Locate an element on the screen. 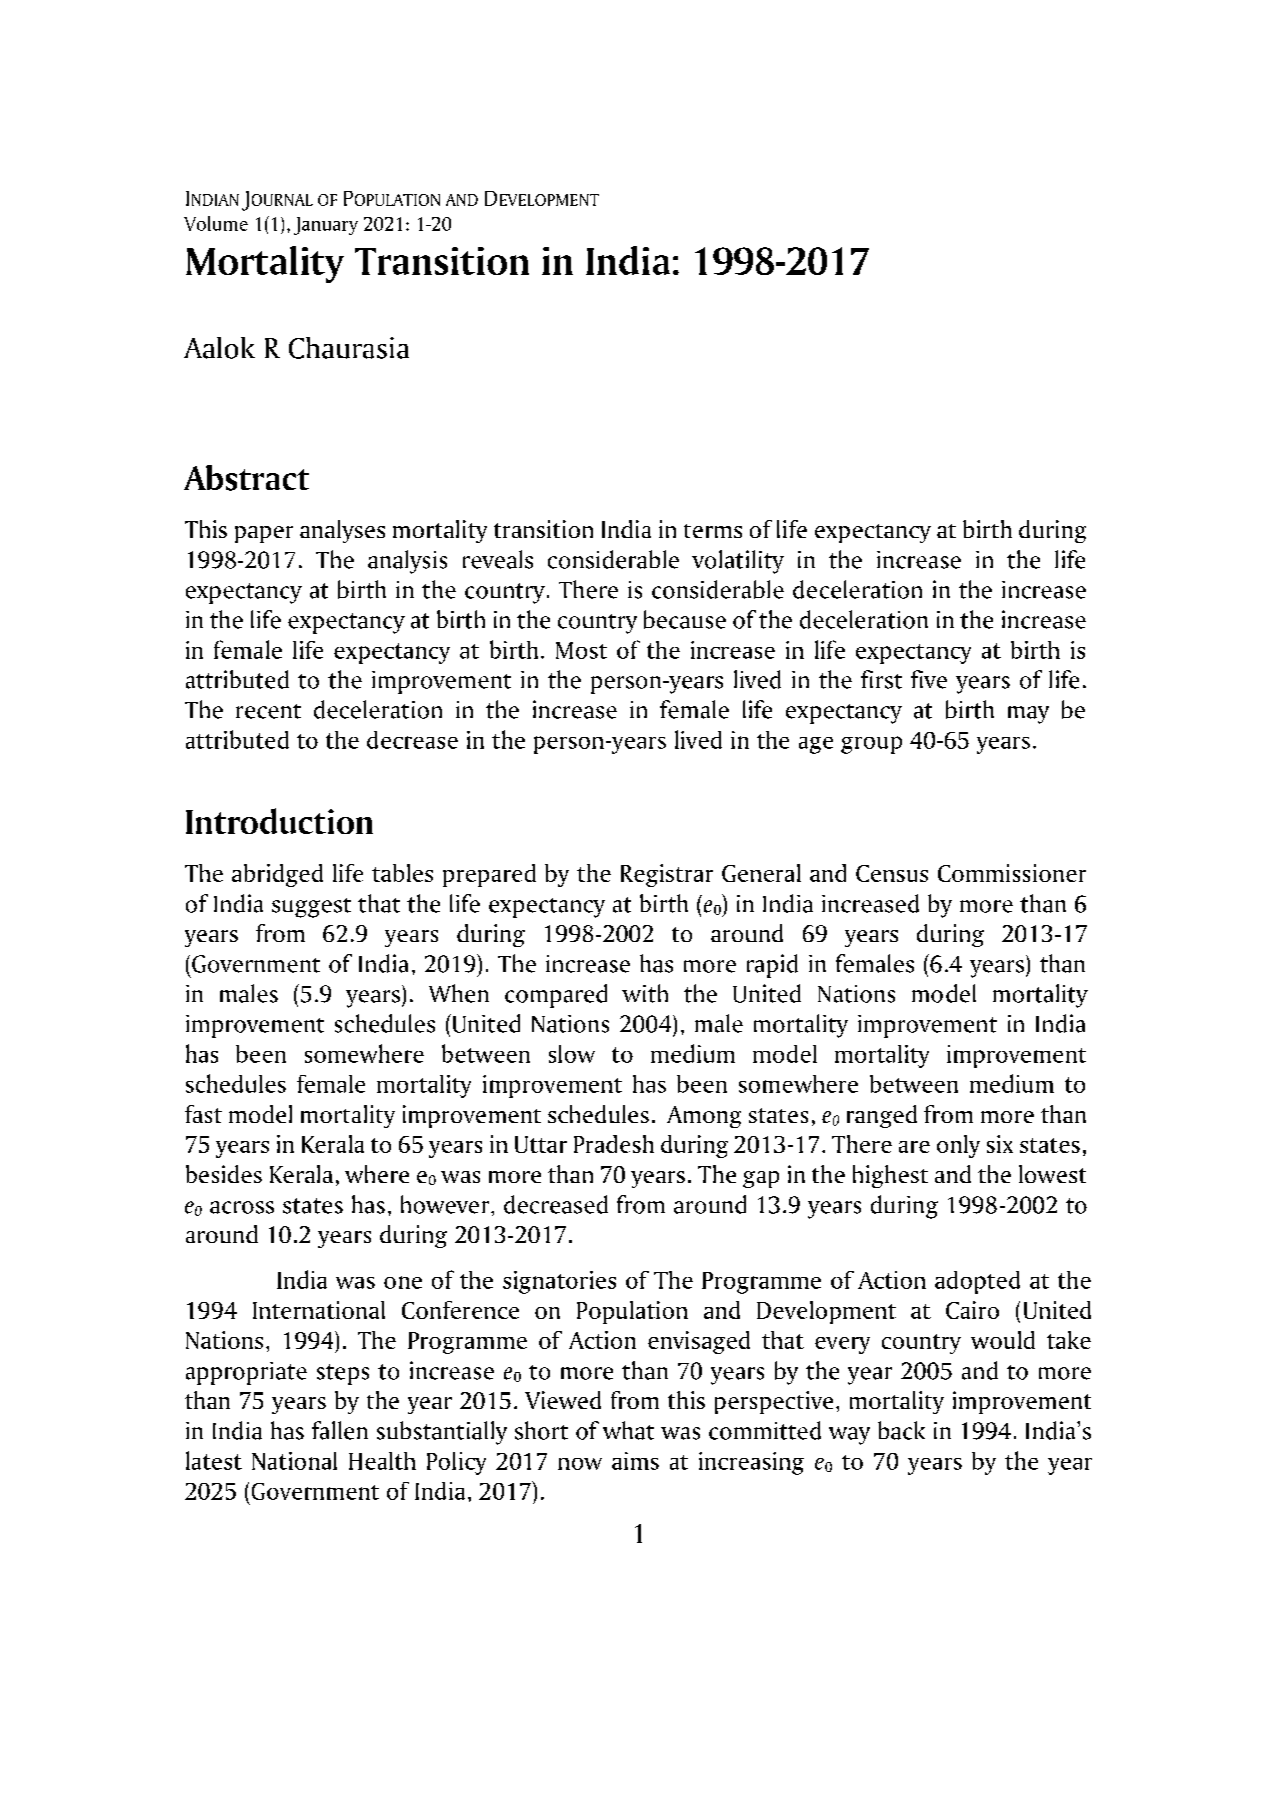 Image resolution: width=1277 pixels, height=1814 pixels. Introduction is located at coordinates (279, 821).
